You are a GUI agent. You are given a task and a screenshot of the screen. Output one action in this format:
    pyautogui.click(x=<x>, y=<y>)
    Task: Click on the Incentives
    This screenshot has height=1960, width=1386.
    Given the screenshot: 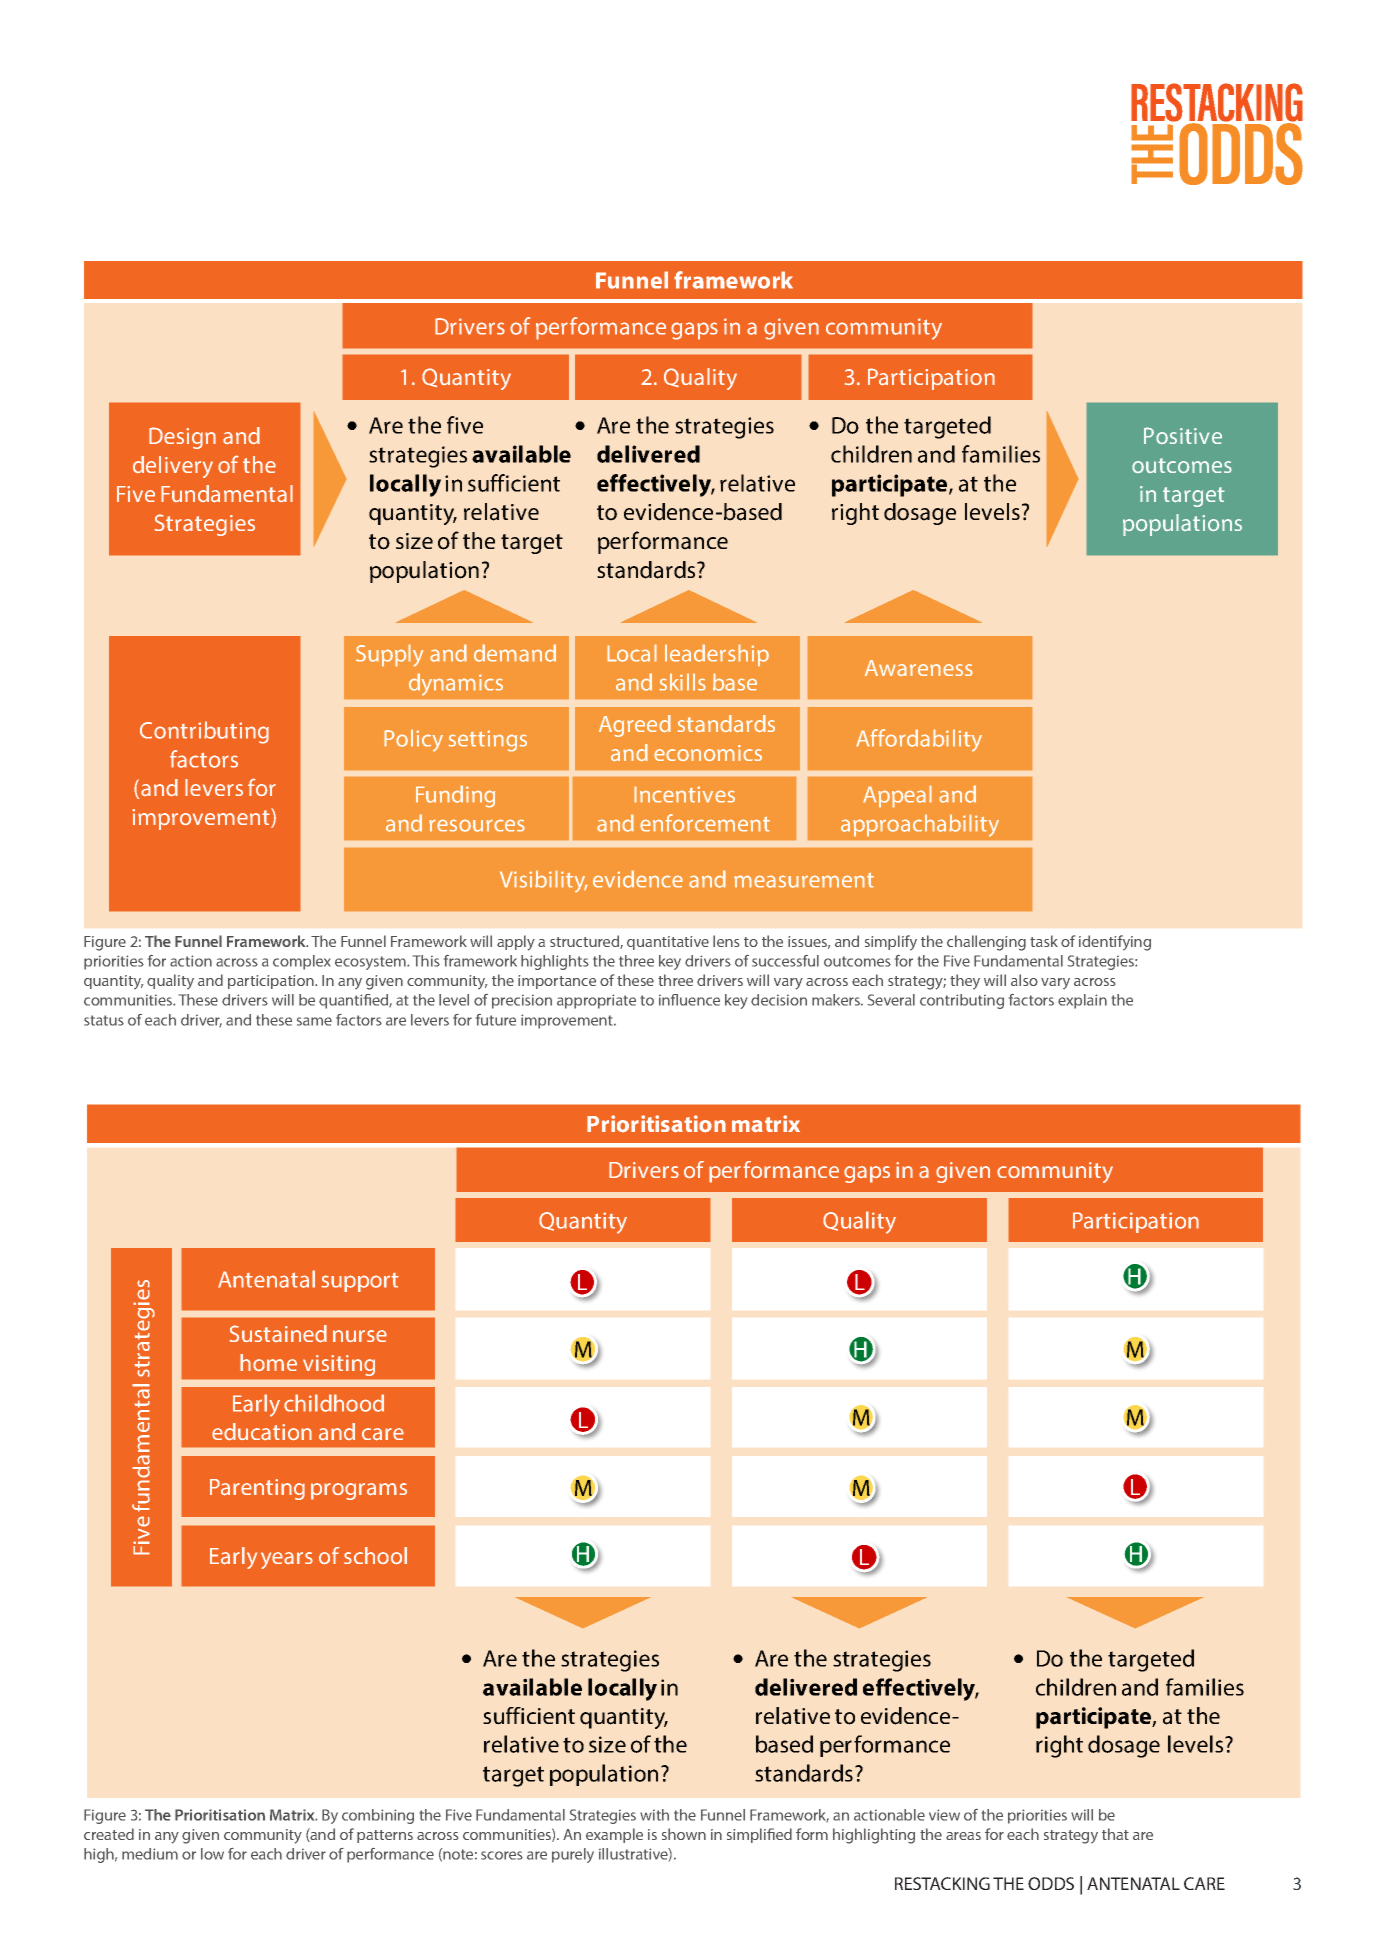 What is the action you would take?
    pyautogui.click(x=684, y=794)
